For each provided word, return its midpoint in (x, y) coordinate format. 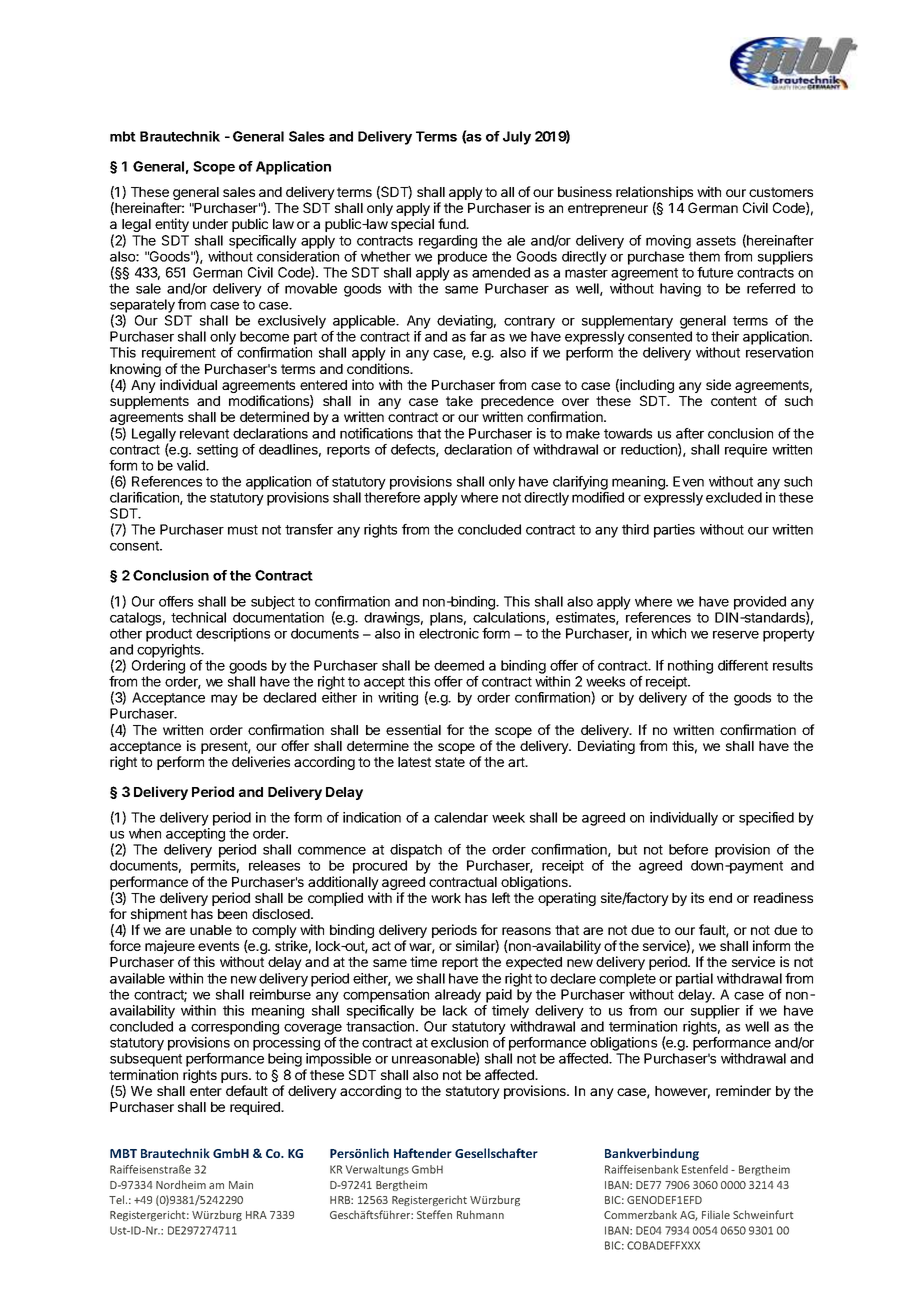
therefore (392, 497)
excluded (734, 497)
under (210, 224)
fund (452, 223)
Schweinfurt (763, 1214)
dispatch (416, 851)
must (243, 530)
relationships (655, 194)
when (145, 833)
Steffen (434, 1214)
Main (241, 1185)
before (688, 849)
